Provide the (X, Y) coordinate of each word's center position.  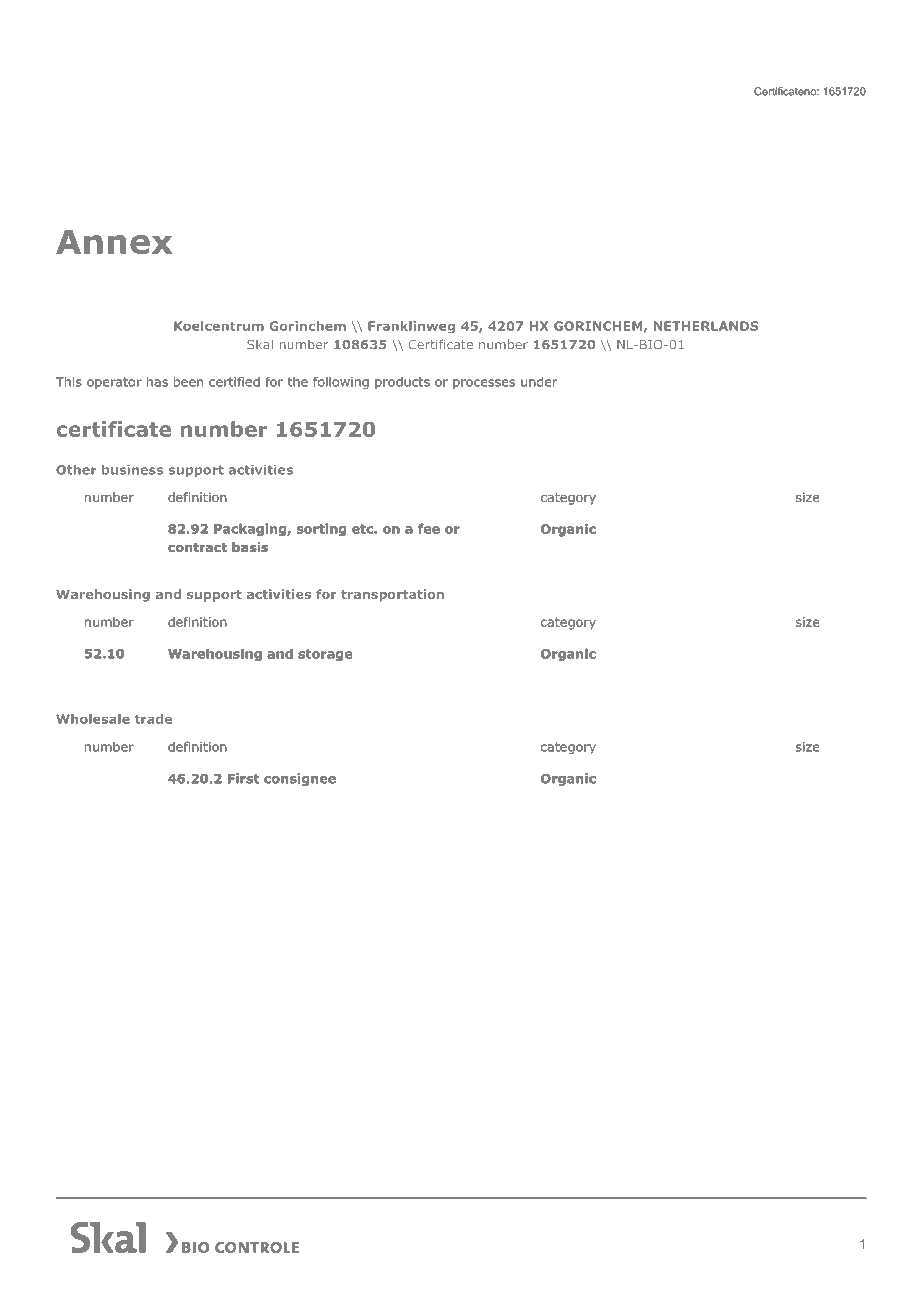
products (402, 383)
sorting (321, 529)
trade (153, 719)
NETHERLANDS (706, 326)
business (132, 470)
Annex (114, 241)
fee (429, 528)
